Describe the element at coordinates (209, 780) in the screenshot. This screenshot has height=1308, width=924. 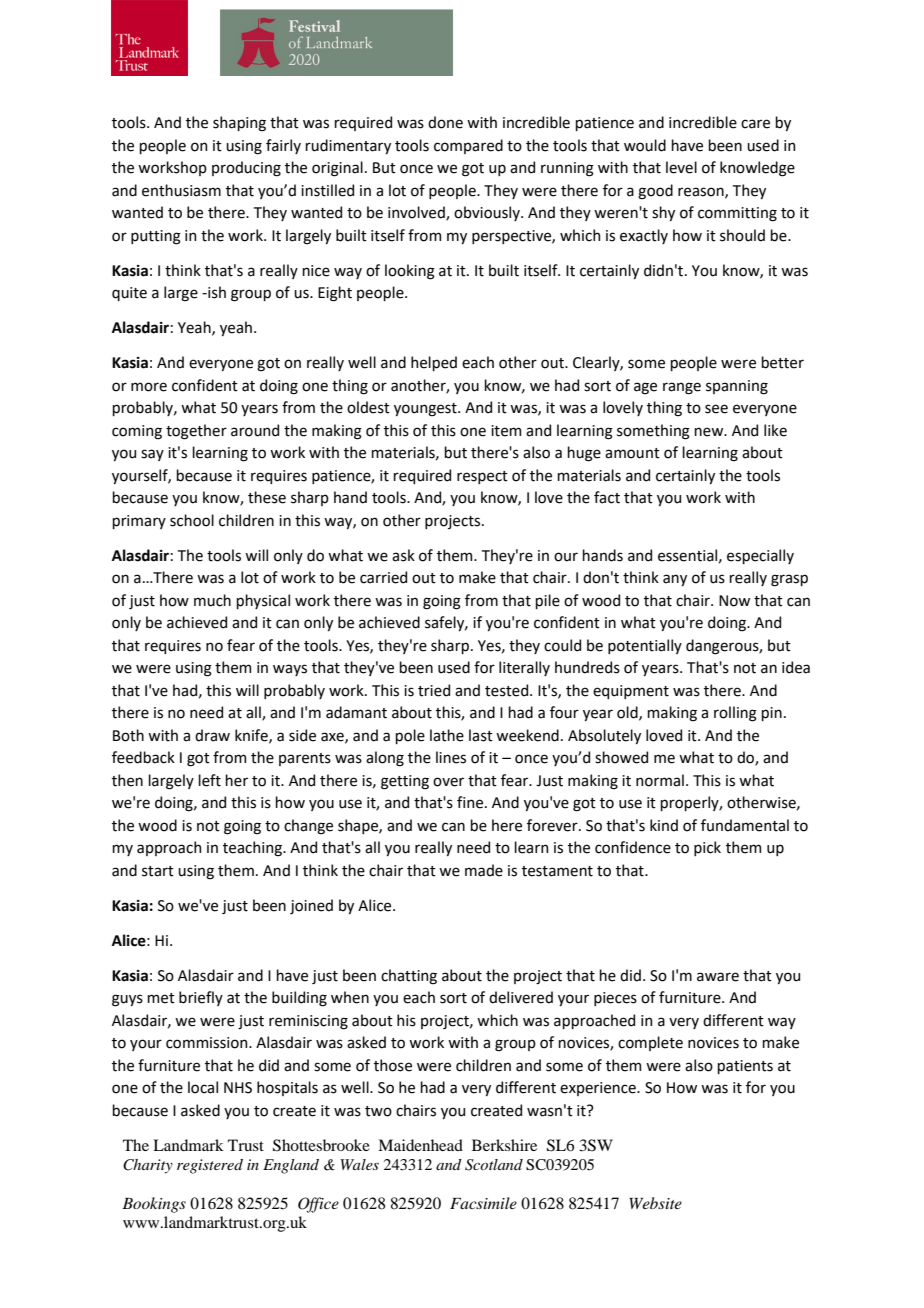
I see `left` at that location.
